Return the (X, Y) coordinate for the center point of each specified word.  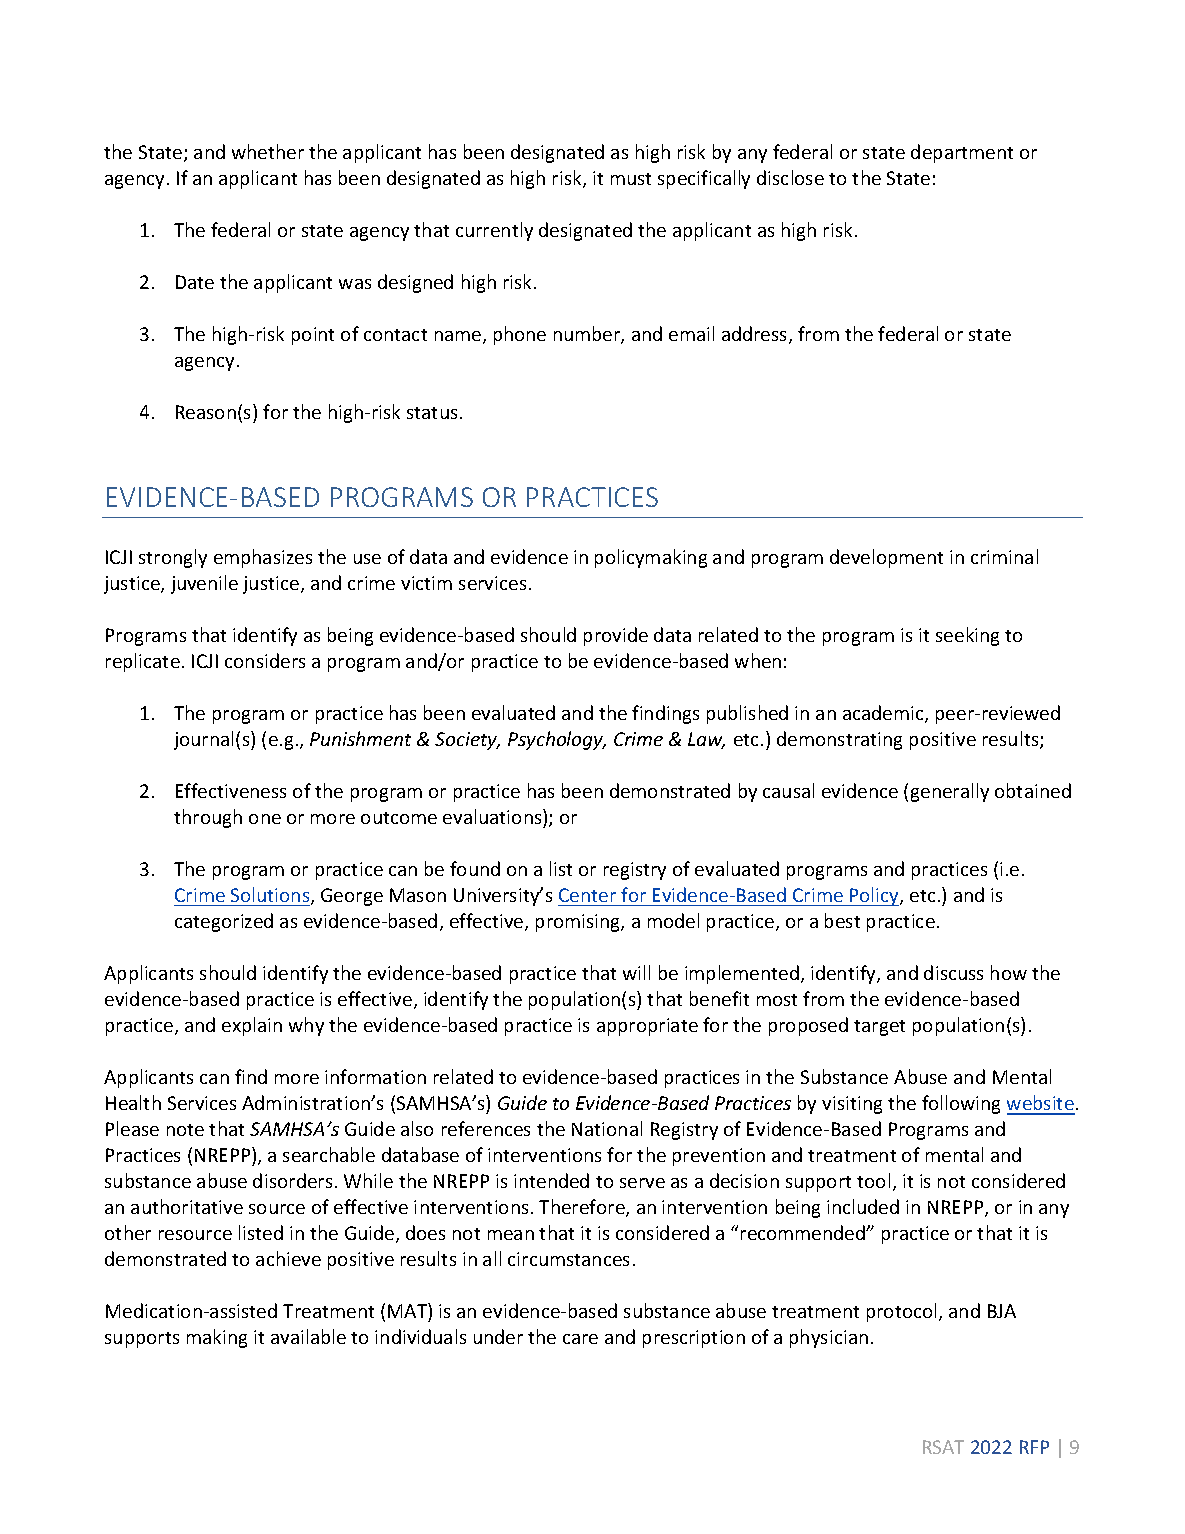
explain (252, 1026)
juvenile (204, 584)
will (636, 972)
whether (268, 151)
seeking (967, 636)
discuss (953, 972)
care (580, 1339)
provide (616, 636)
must (631, 179)
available (308, 1336)
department (962, 153)
